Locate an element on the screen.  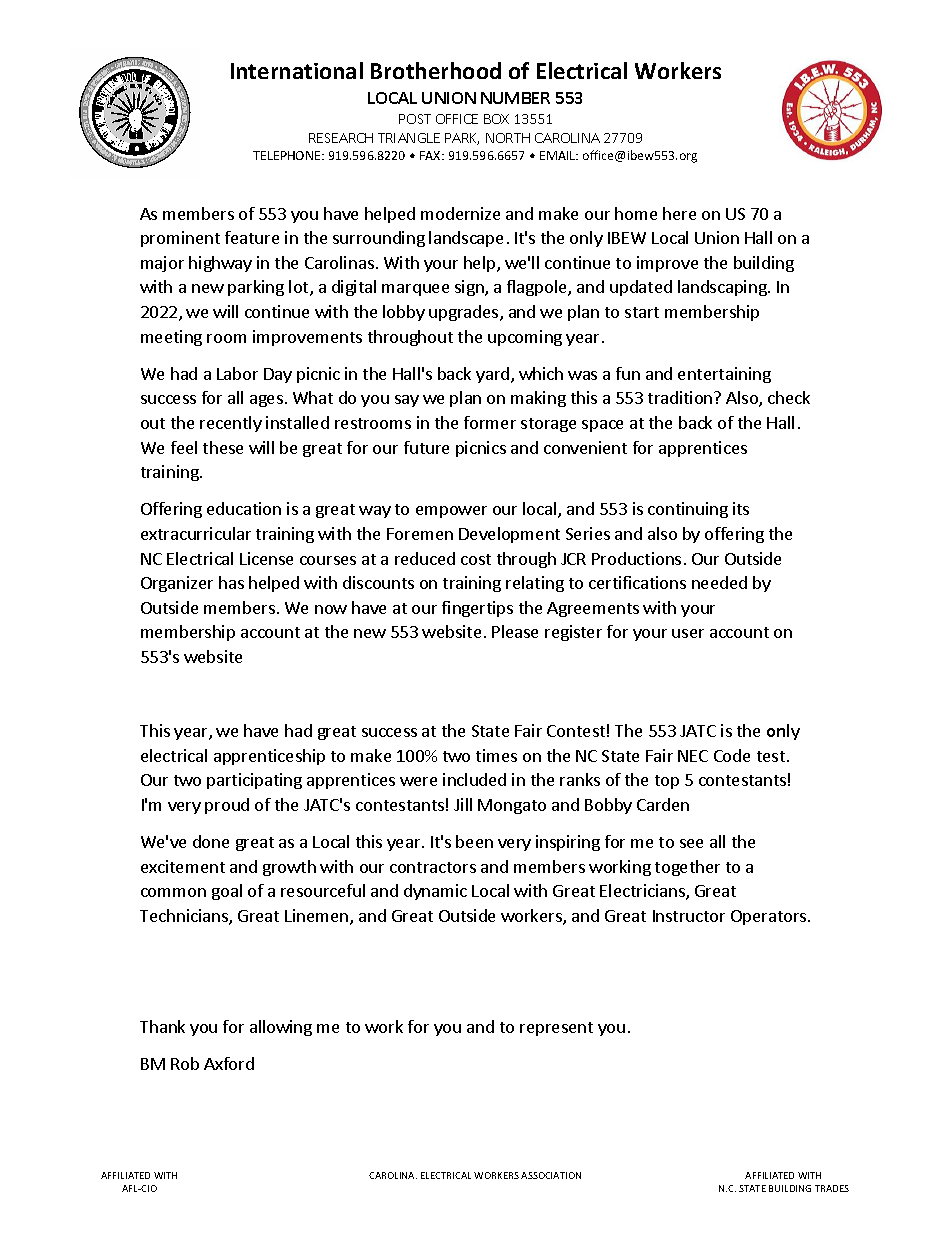
ASSOCIATION is located at coordinates (551, 1175).
